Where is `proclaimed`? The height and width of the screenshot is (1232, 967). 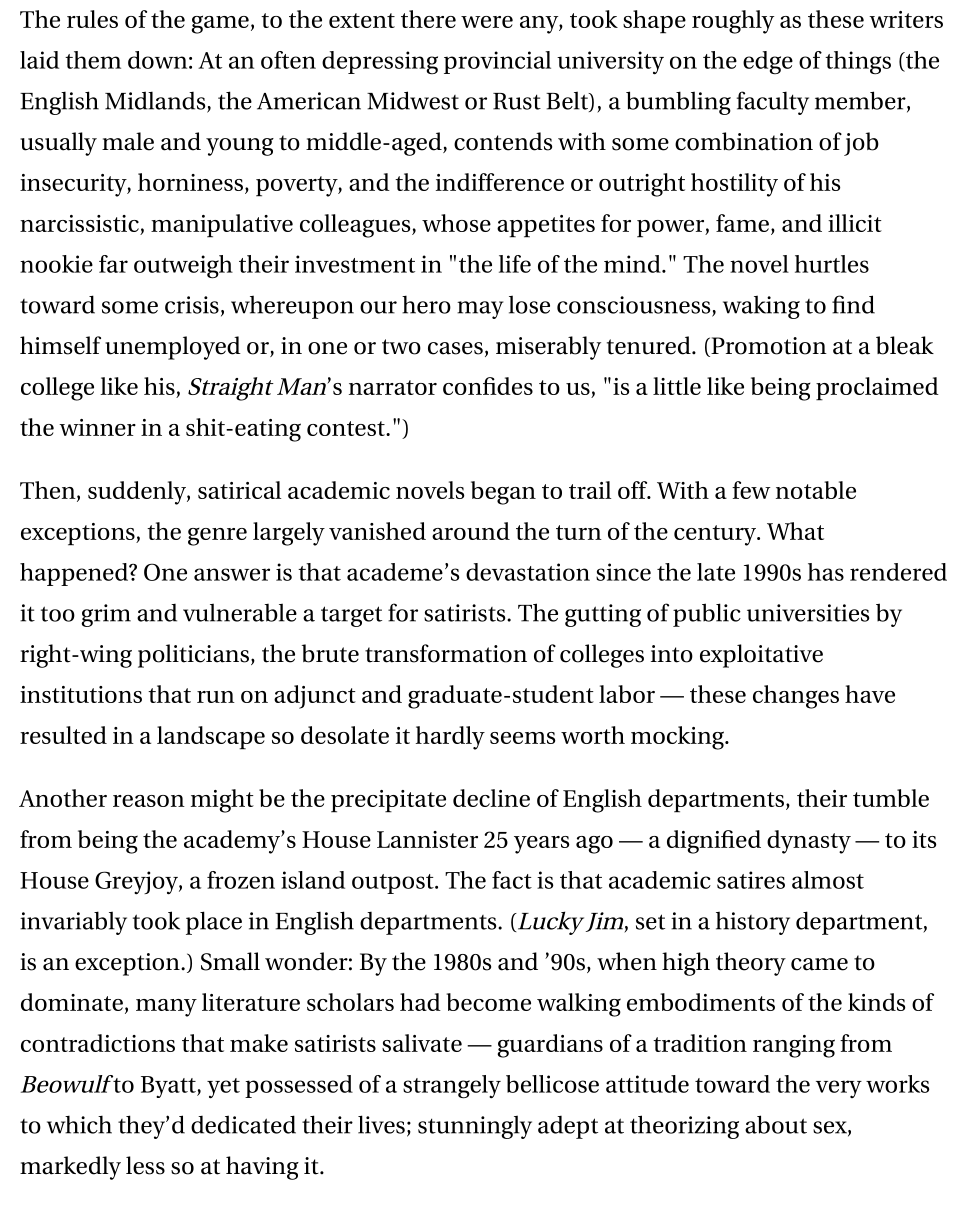 proclaimed is located at coordinates (877, 389).
